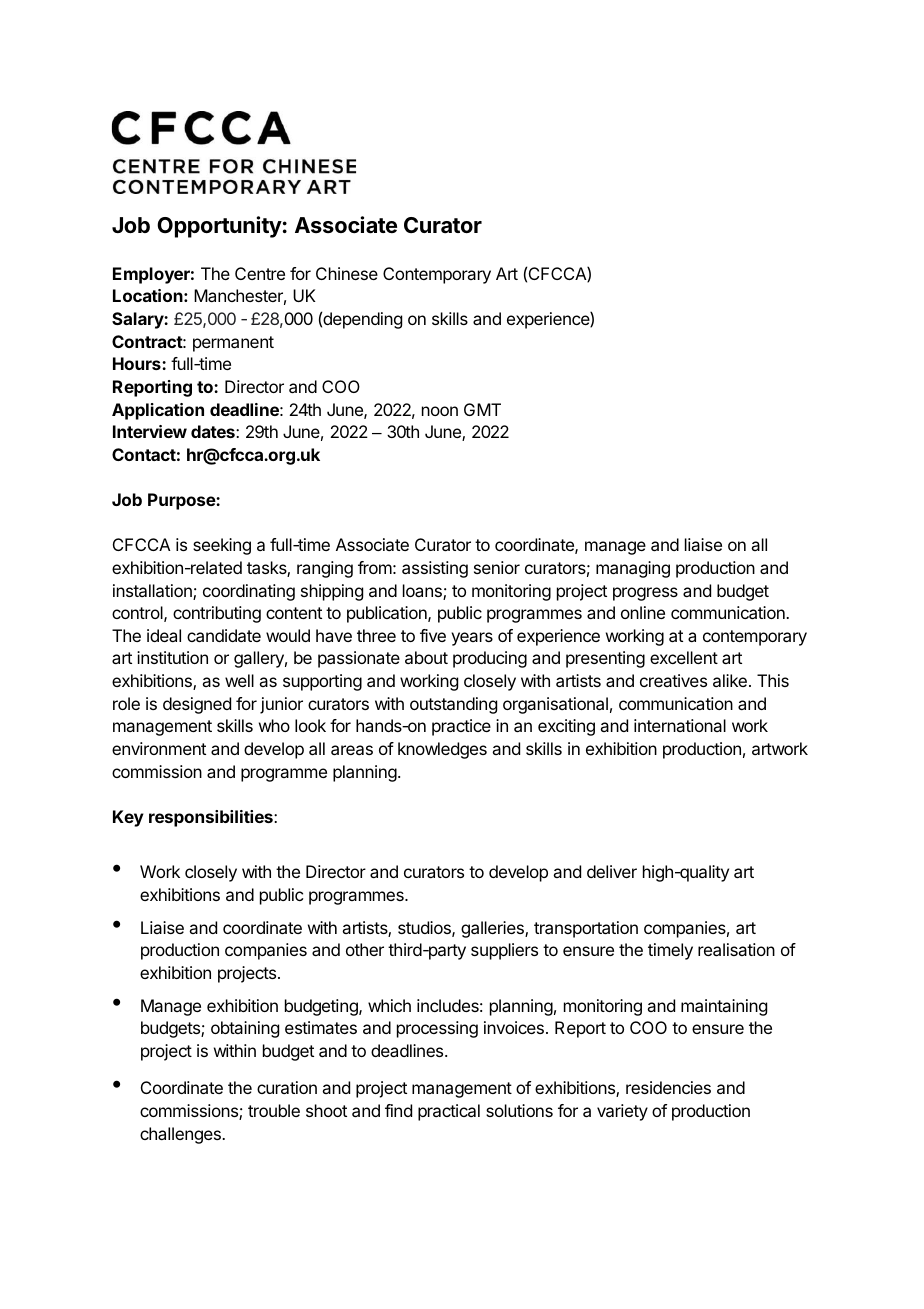 This document has width=924, height=1309. I want to click on practical, so click(449, 1112).
